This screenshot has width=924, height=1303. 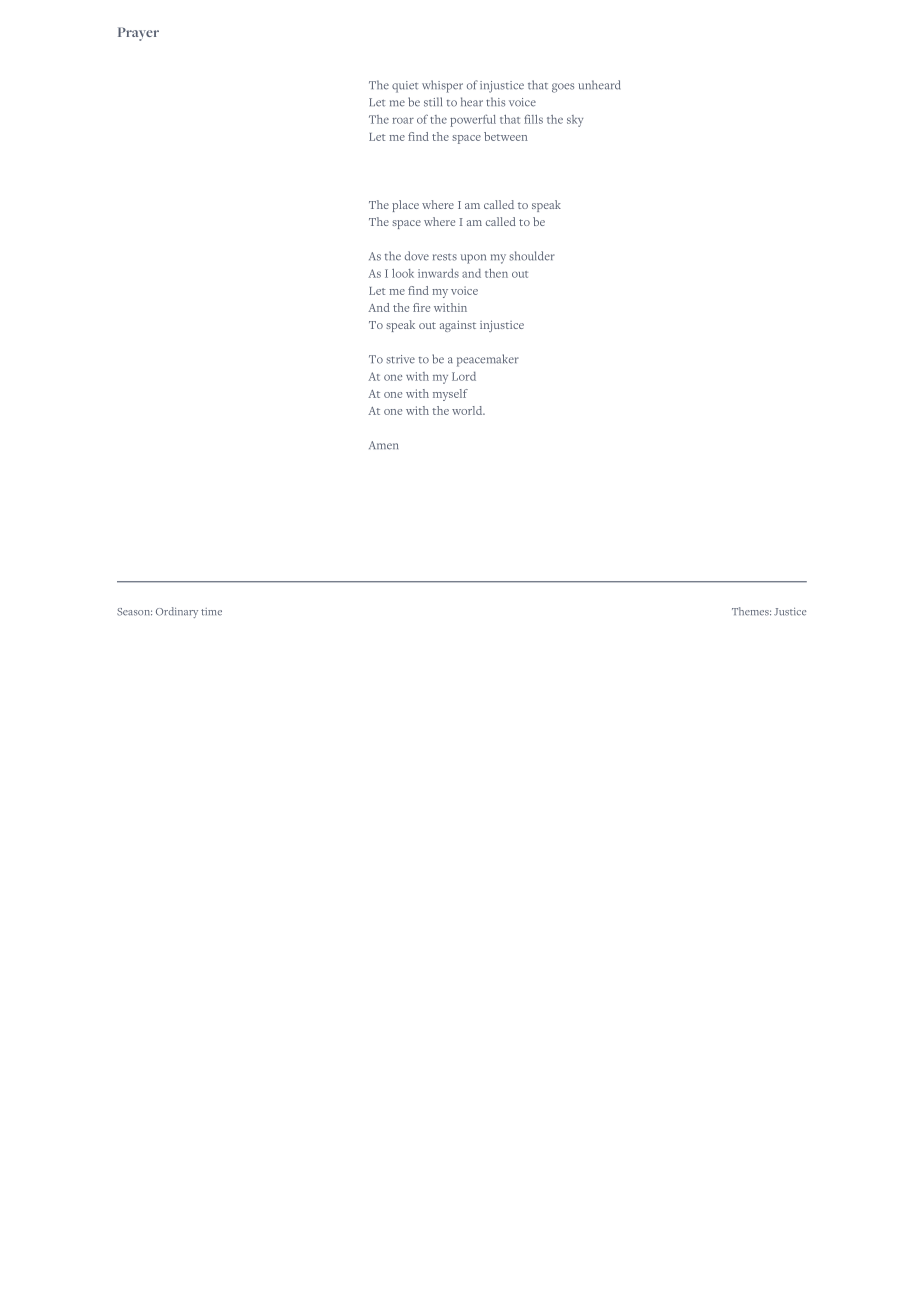 What do you see at coordinates (405, 206) in the screenshot?
I see `place` at bounding box center [405, 206].
